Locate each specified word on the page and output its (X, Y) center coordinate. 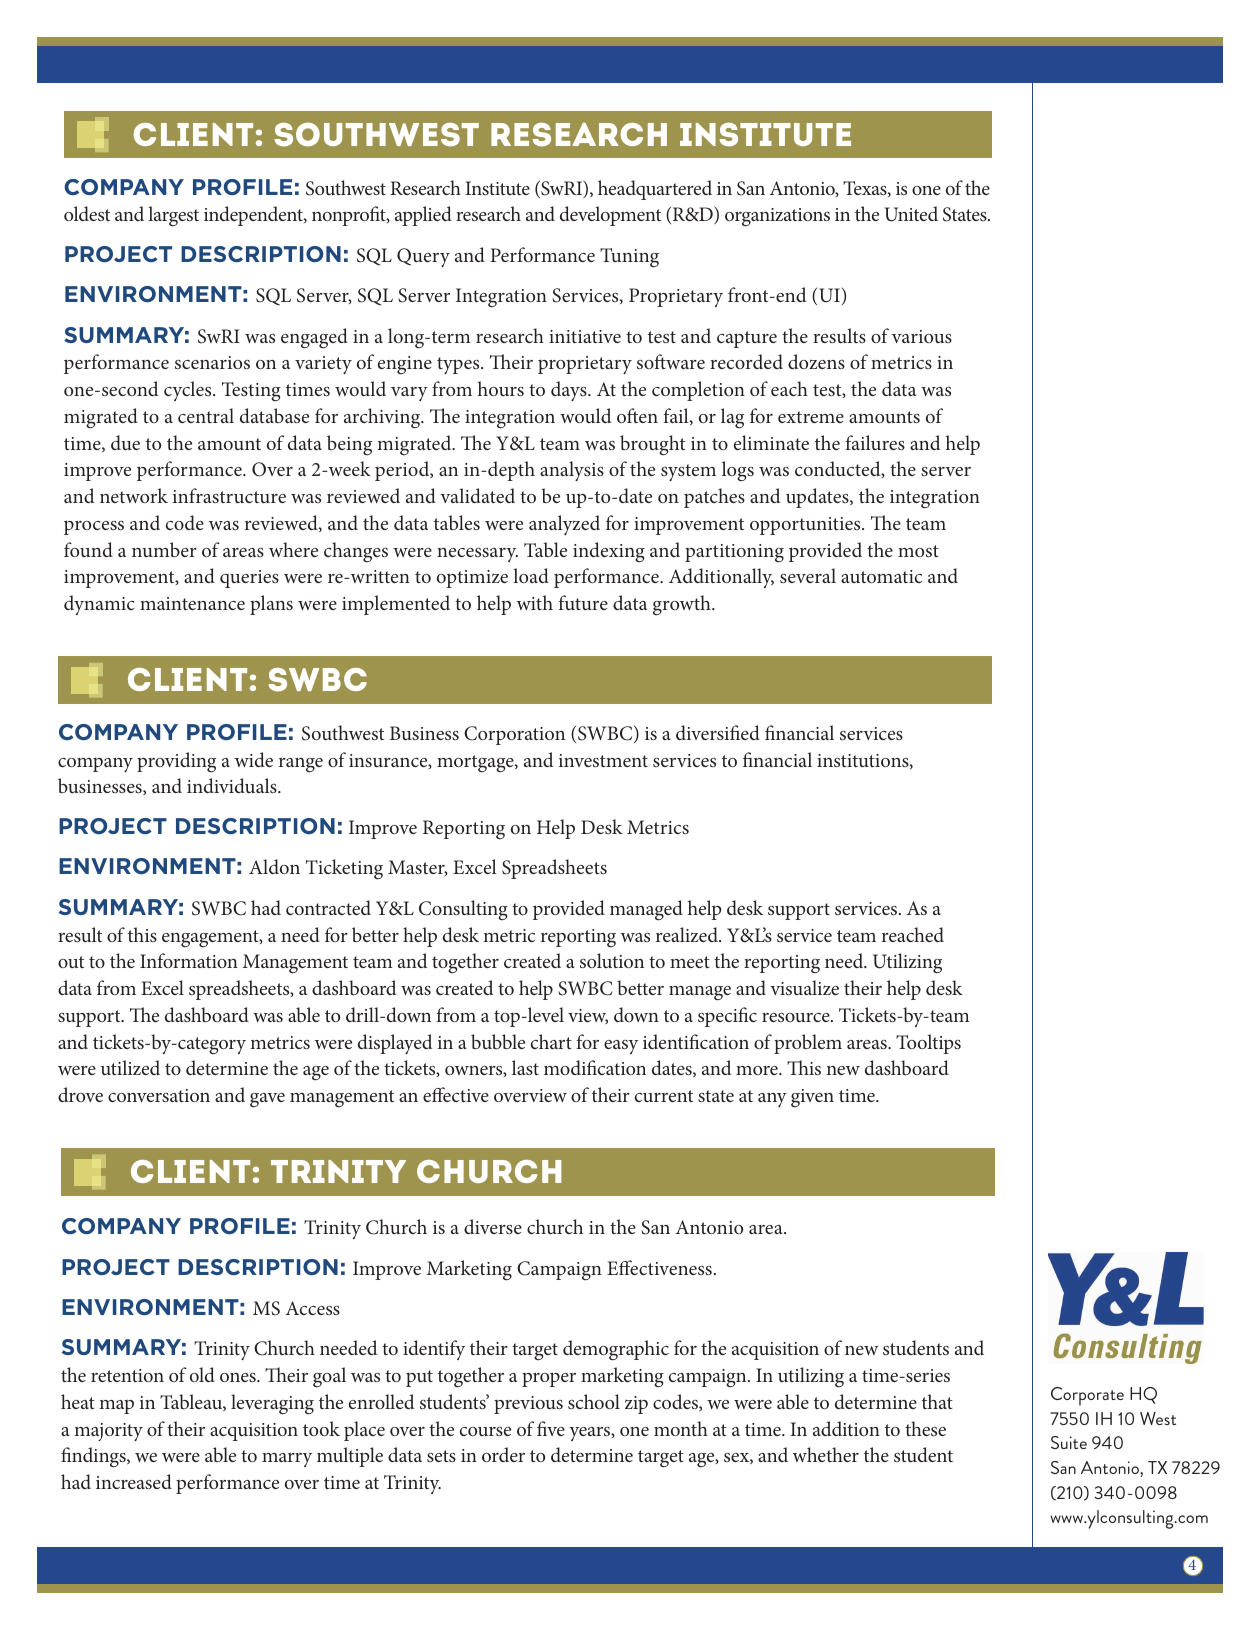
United (911, 214)
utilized (130, 1067)
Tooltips (928, 1044)
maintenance (192, 603)
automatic (881, 576)
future (583, 602)
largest (173, 216)
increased (134, 1481)
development (610, 216)
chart (551, 1041)
